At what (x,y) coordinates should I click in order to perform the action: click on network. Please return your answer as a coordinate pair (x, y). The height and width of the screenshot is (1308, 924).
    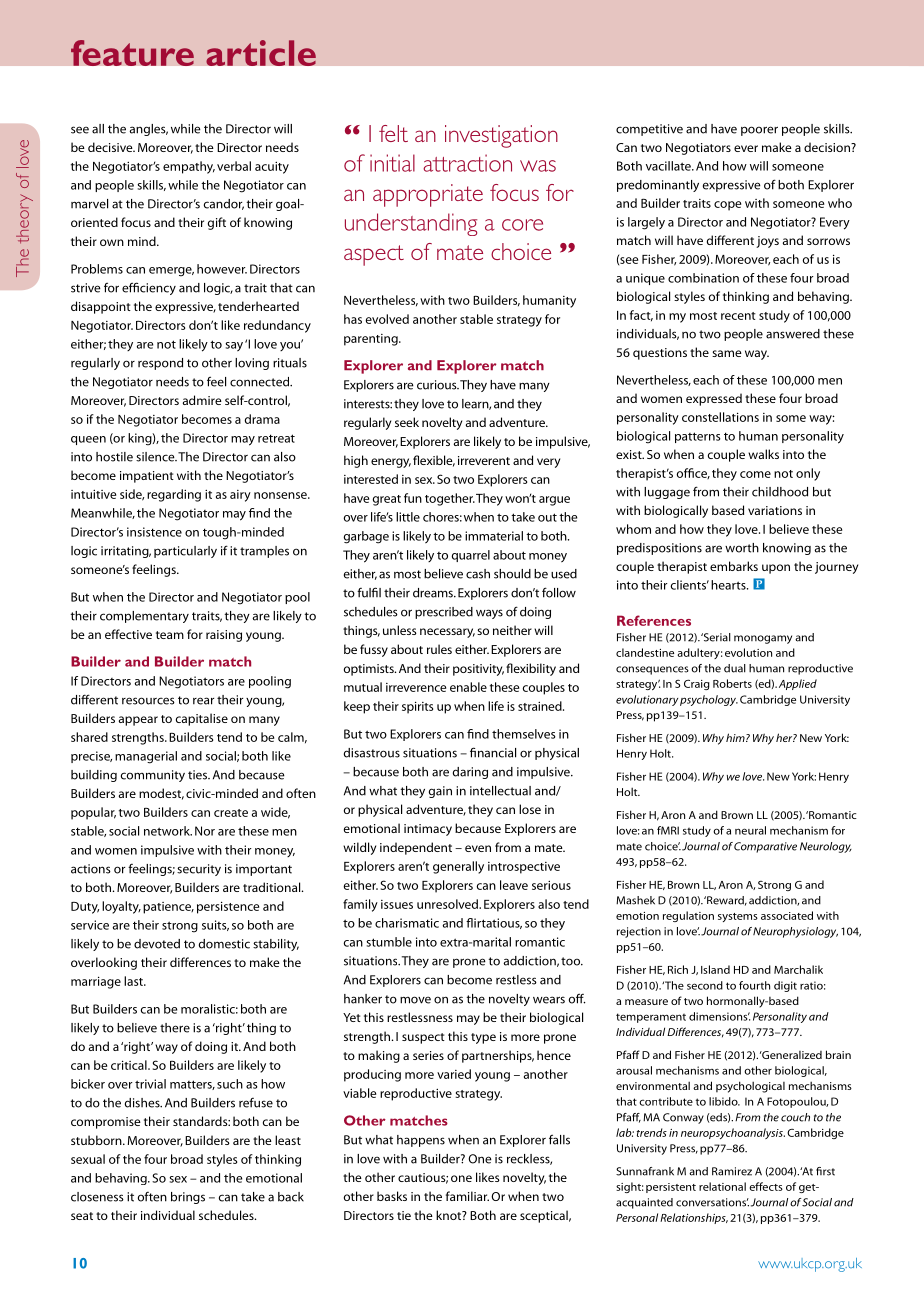
    Looking at the image, I should click on (168, 831).
